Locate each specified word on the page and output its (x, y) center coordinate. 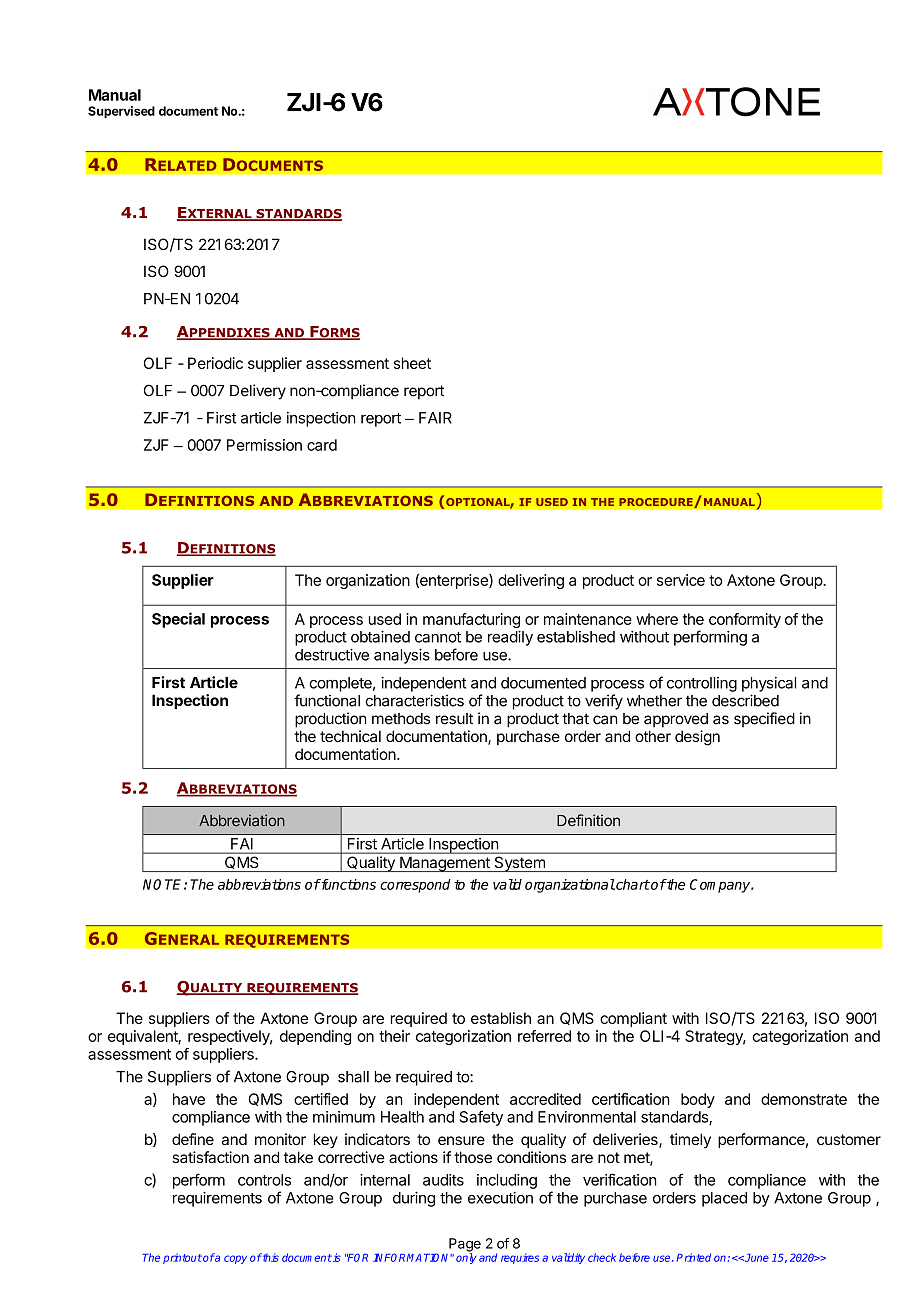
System (519, 864)
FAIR (435, 418)
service (681, 580)
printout (182, 1258)
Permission (264, 445)
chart (632, 884)
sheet (412, 363)
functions (347, 884)
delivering (531, 581)
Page (465, 1246)
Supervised (121, 112)
